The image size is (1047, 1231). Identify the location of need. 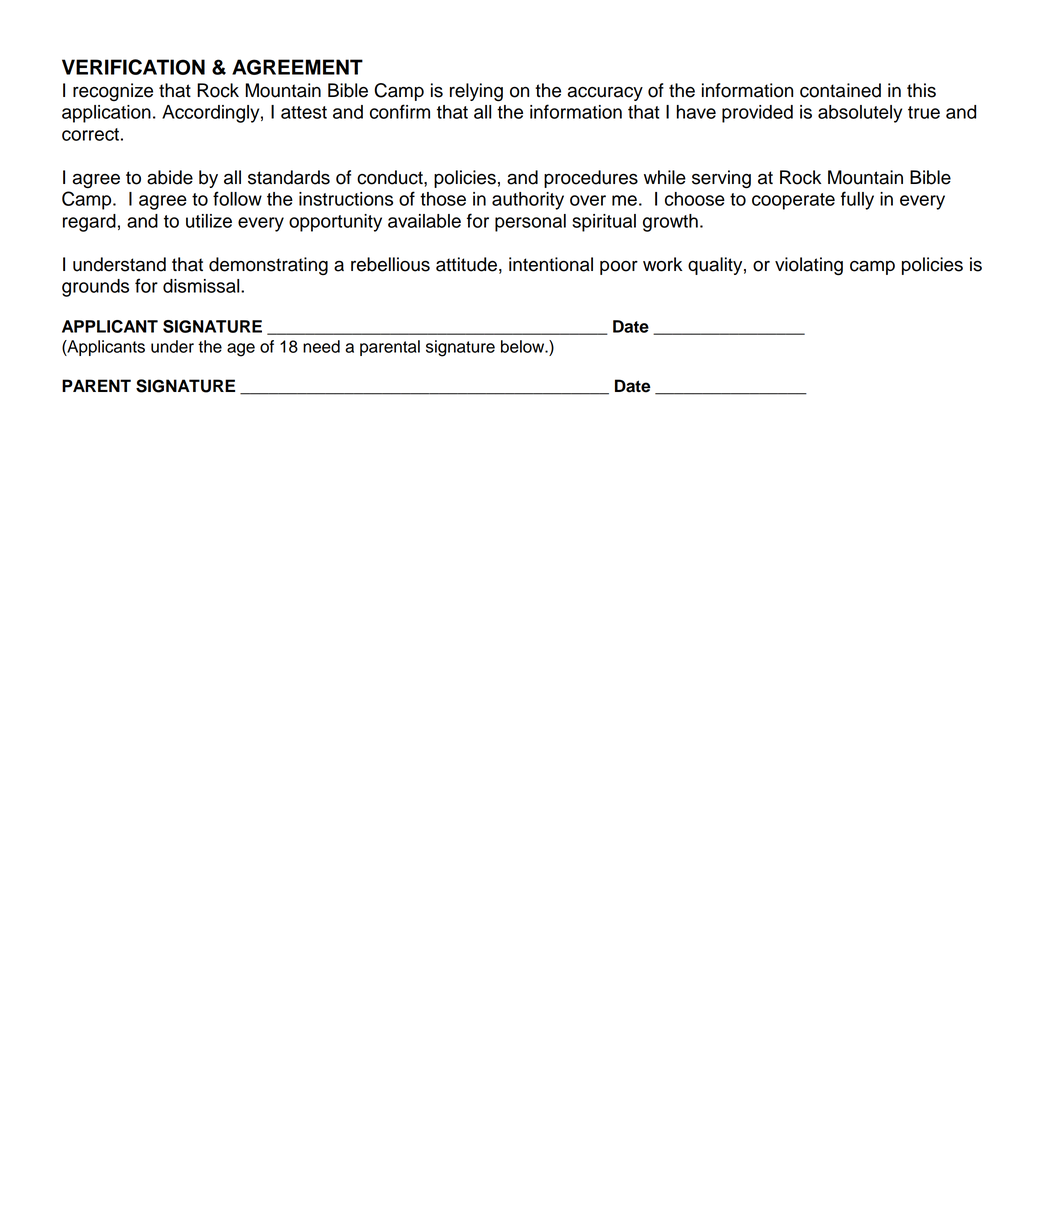
(321, 346).
